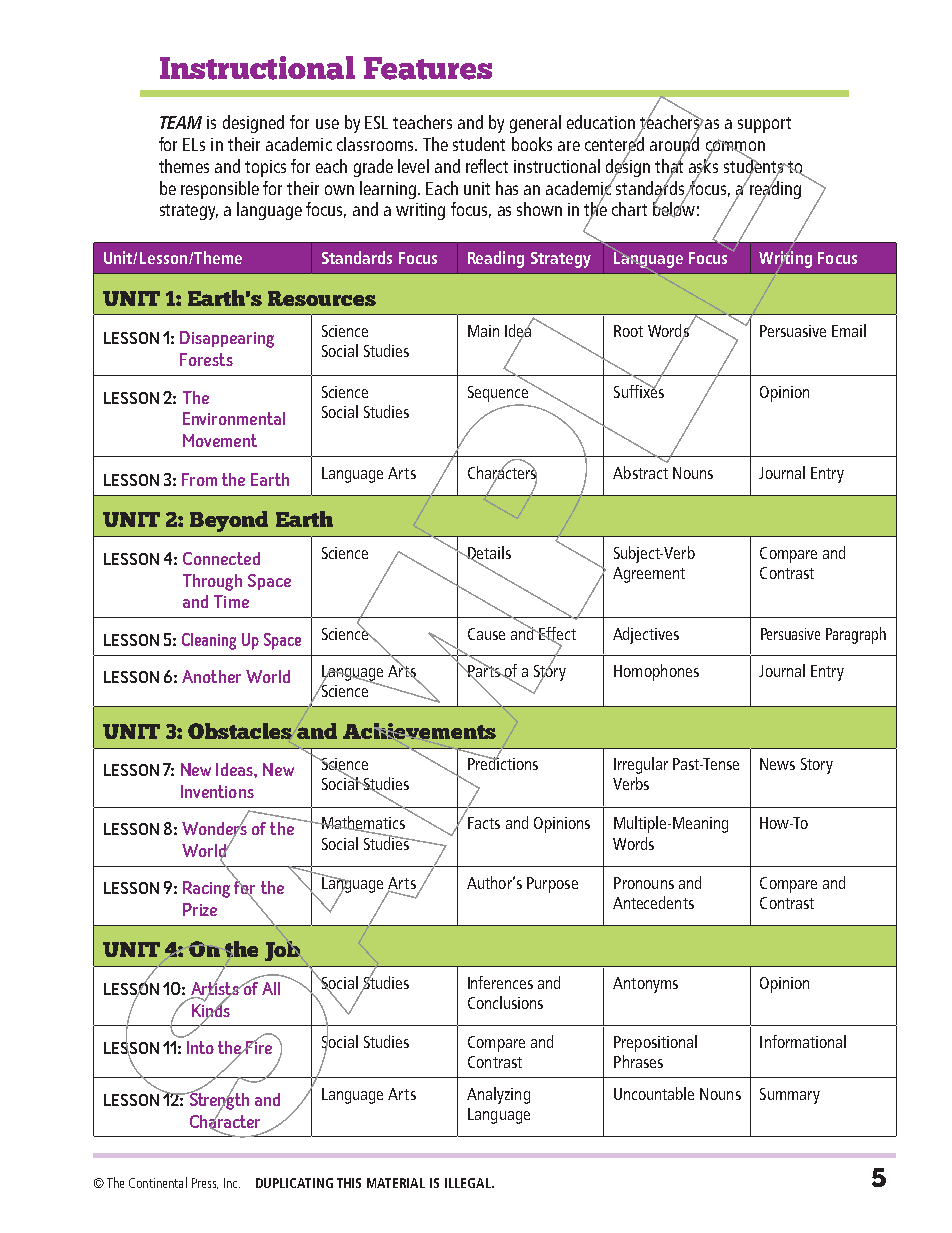 This screenshot has width=952, height=1233. What do you see at coordinates (535, 124) in the screenshot?
I see `general` at bounding box center [535, 124].
